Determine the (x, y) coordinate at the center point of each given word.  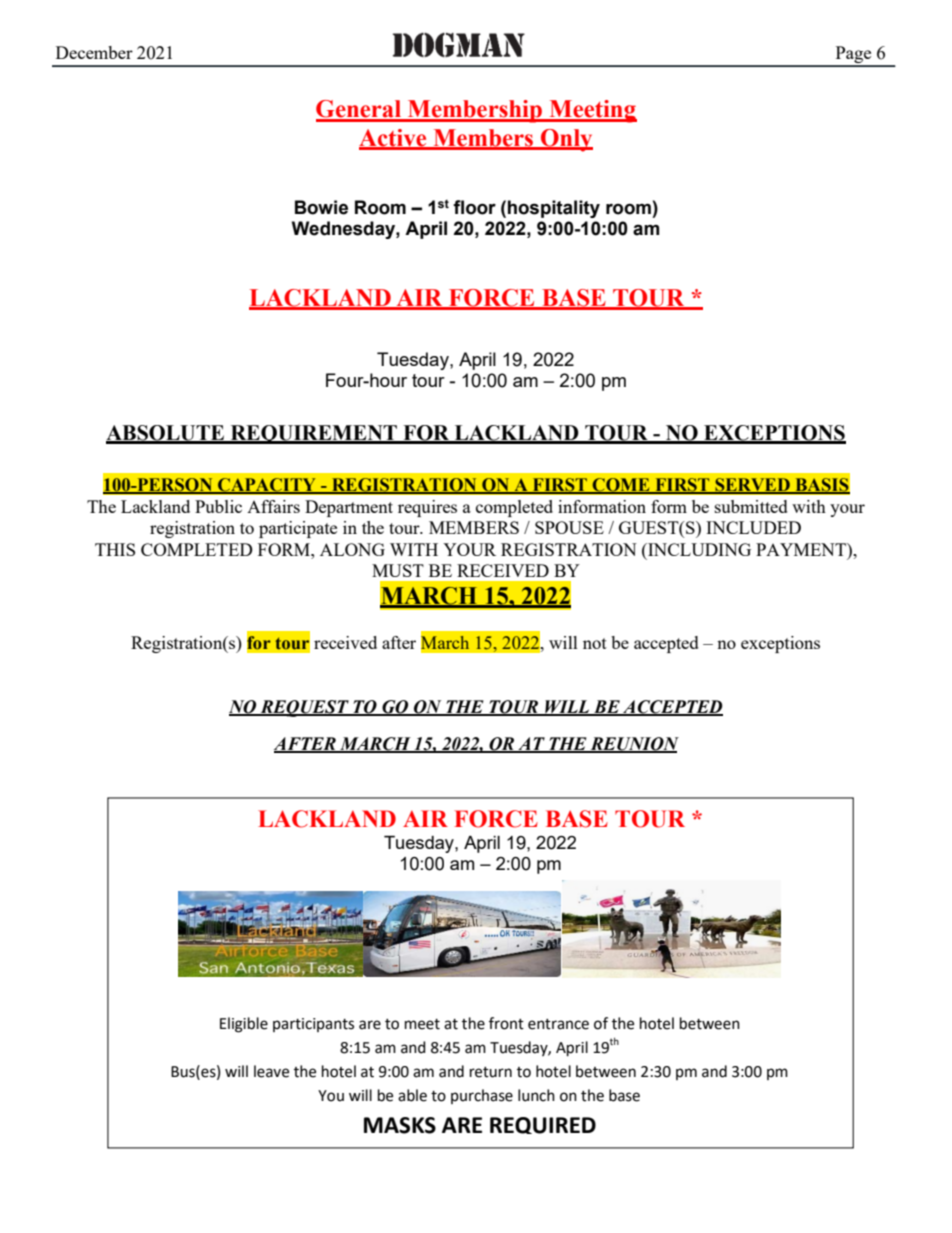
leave (271, 1071)
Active (394, 139)
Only (566, 140)
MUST (398, 570)
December (94, 52)
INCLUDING (698, 549)
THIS (115, 549)
